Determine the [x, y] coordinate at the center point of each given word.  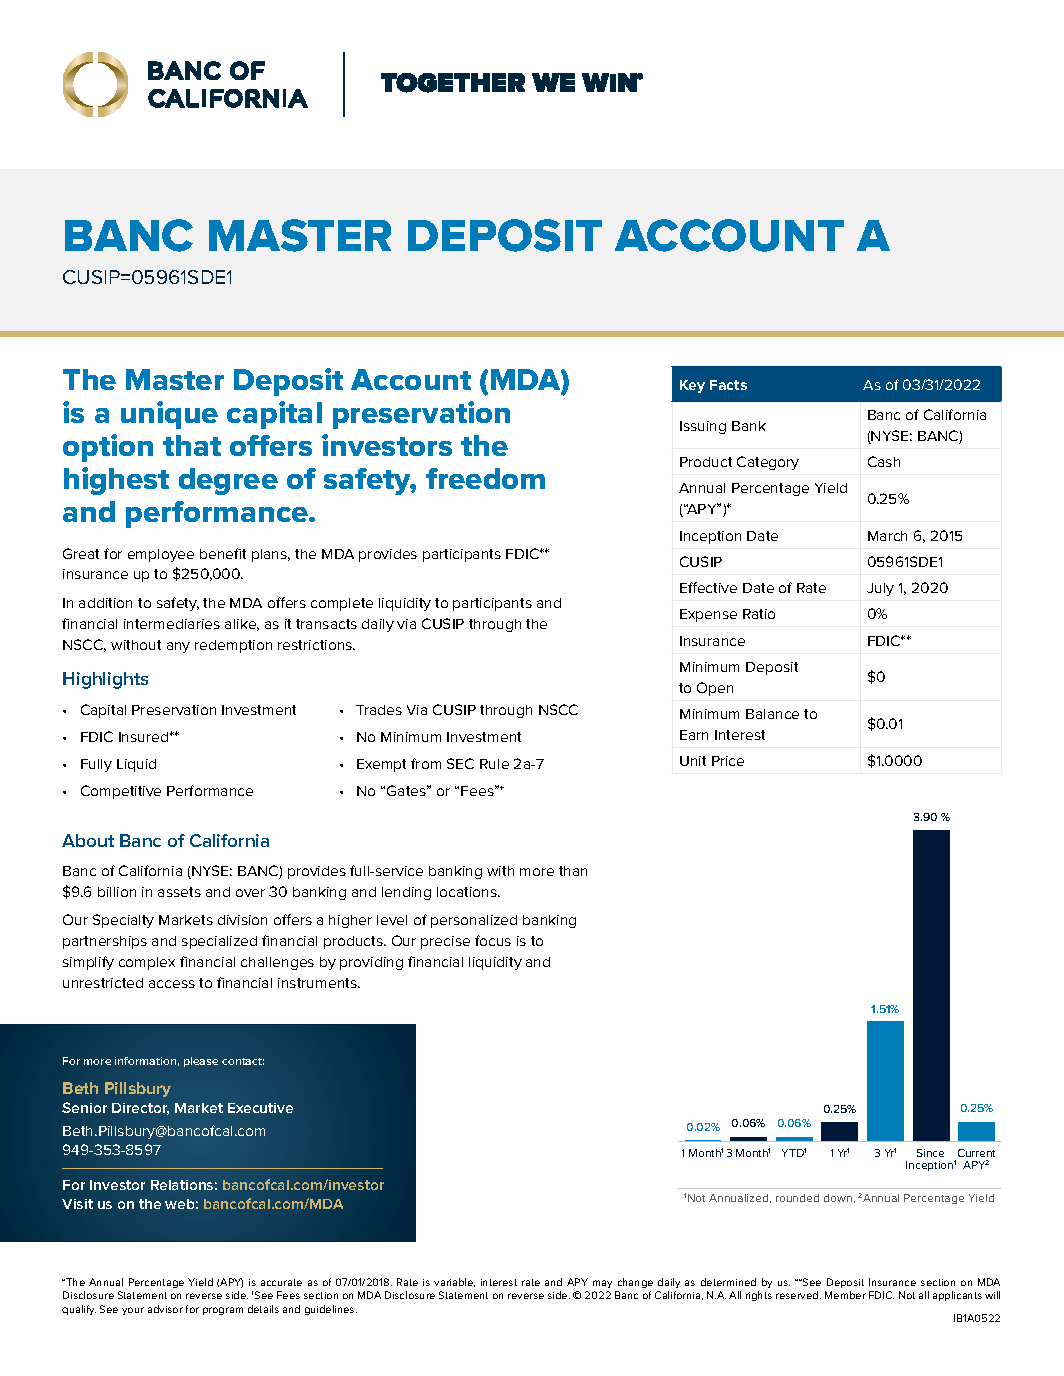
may [602, 1284]
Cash [884, 461]
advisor [165, 1309]
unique [169, 415]
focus [493, 940]
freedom [485, 478]
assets [179, 892]
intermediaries [172, 624]
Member [845, 1295]
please [201, 1062]
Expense [708, 615]
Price [728, 761]
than [573, 871]
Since [930, 1153]
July [880, 589]
